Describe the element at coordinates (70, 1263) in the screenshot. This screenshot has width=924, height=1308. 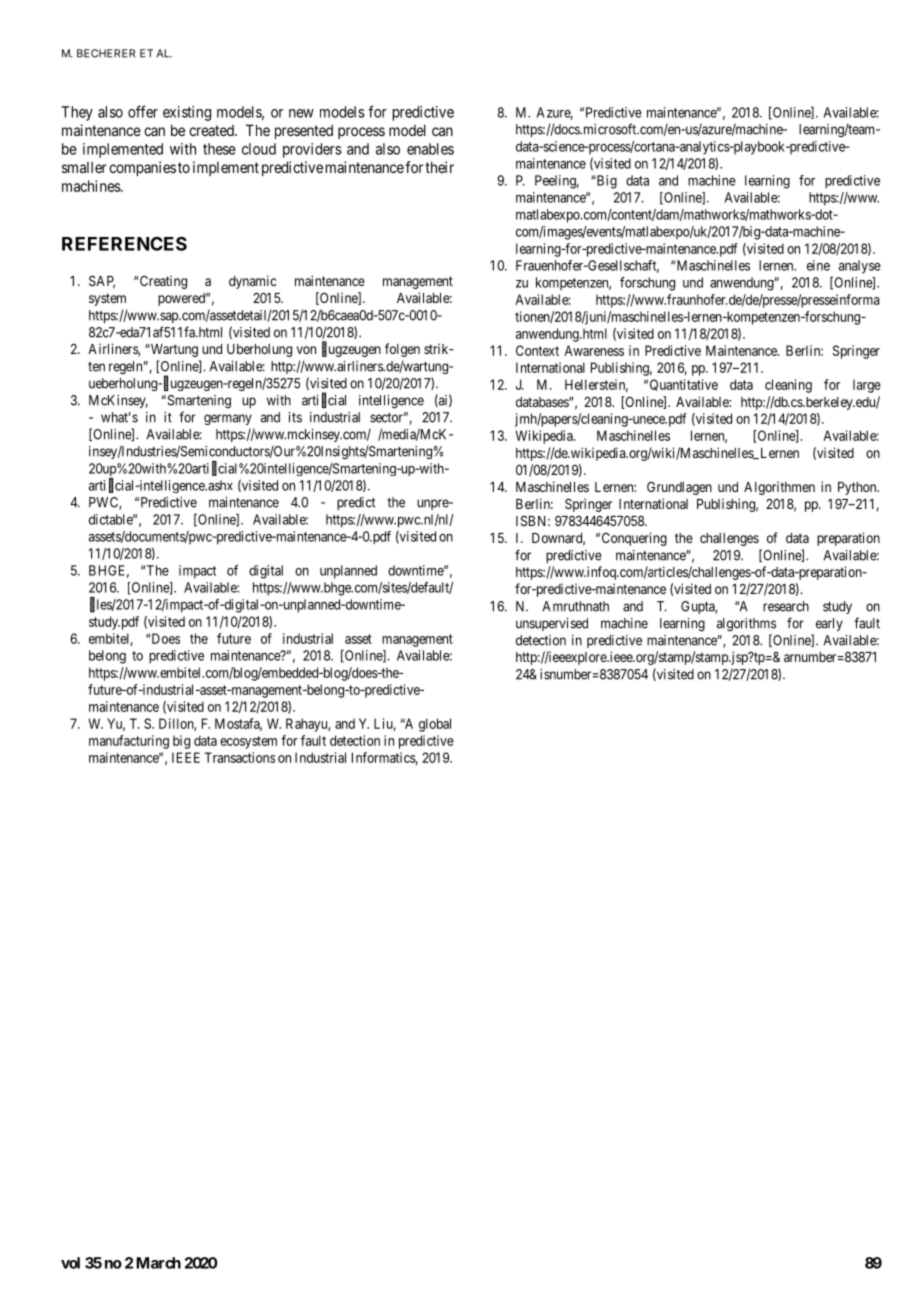
I see `vol` at that location.
